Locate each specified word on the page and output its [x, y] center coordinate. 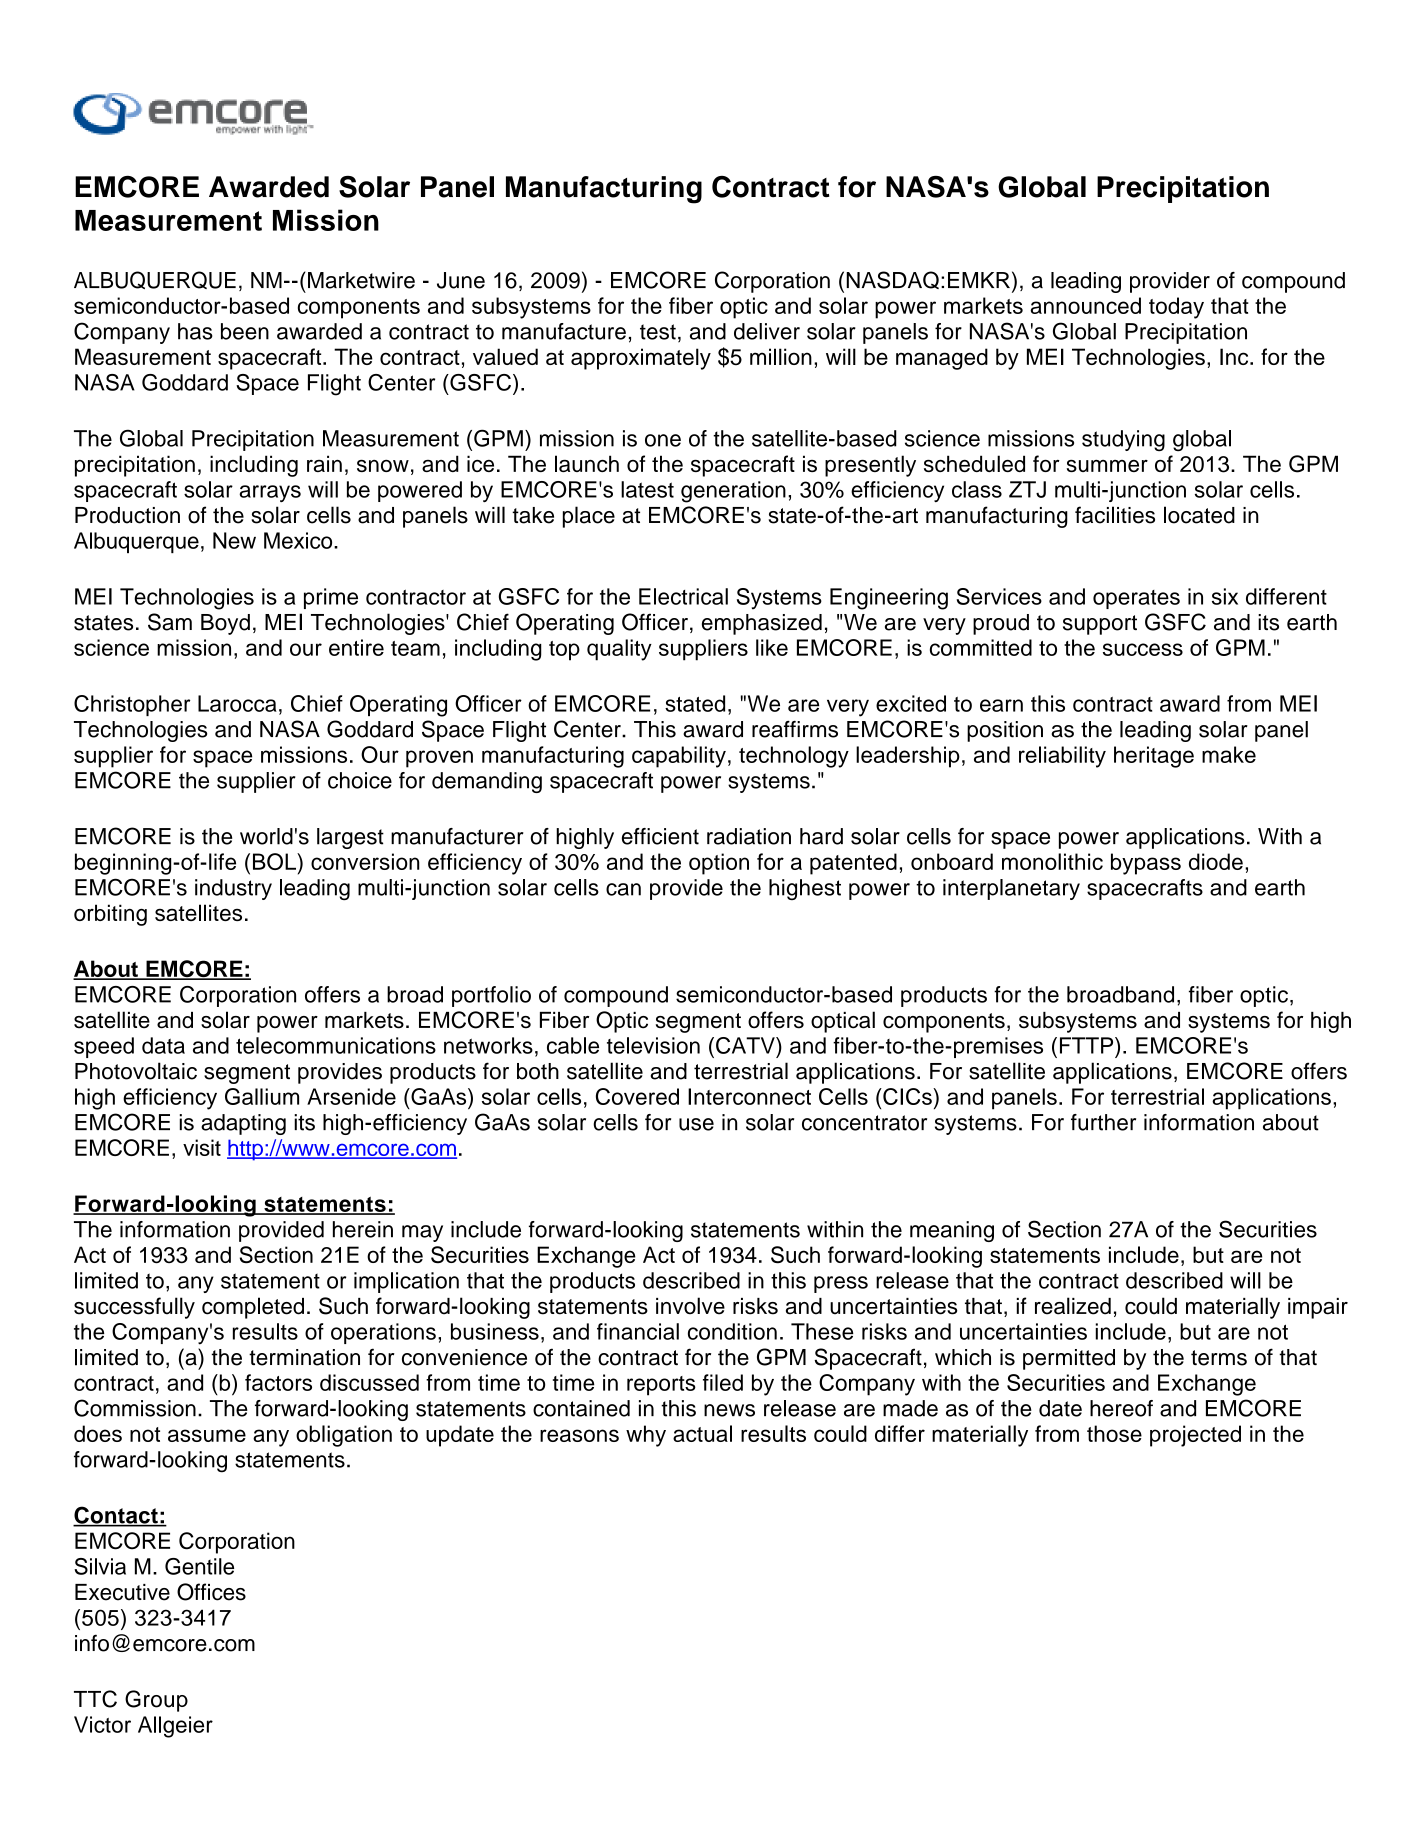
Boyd [225, 624]
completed [253, 1308]
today [1176, 308]
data [163, 1045]
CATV [746, 1045]
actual [702, 1433]
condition [732, 1331]
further [1103, 1122]
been [245, 331]
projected [1195, 1436]
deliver [767, 331]
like [772, 647]
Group [156, 1701]
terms [1219, 1358]
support [1100, 625]
